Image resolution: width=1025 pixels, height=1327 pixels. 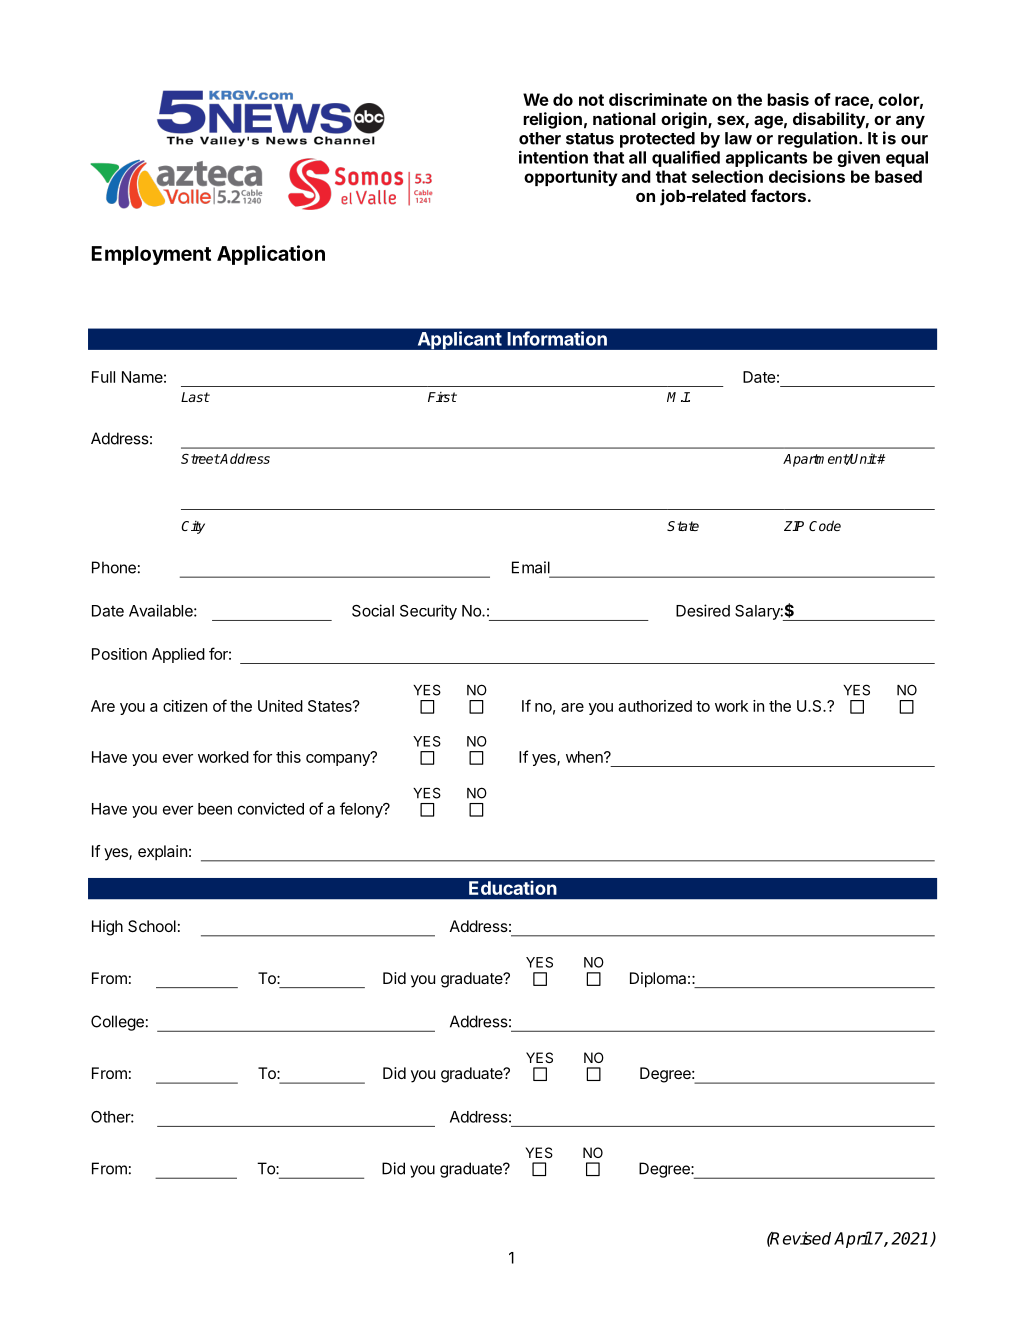 What do you see at coordinates (557, 338) in the document?
I see `Information` at bounding box center [557, 338].
